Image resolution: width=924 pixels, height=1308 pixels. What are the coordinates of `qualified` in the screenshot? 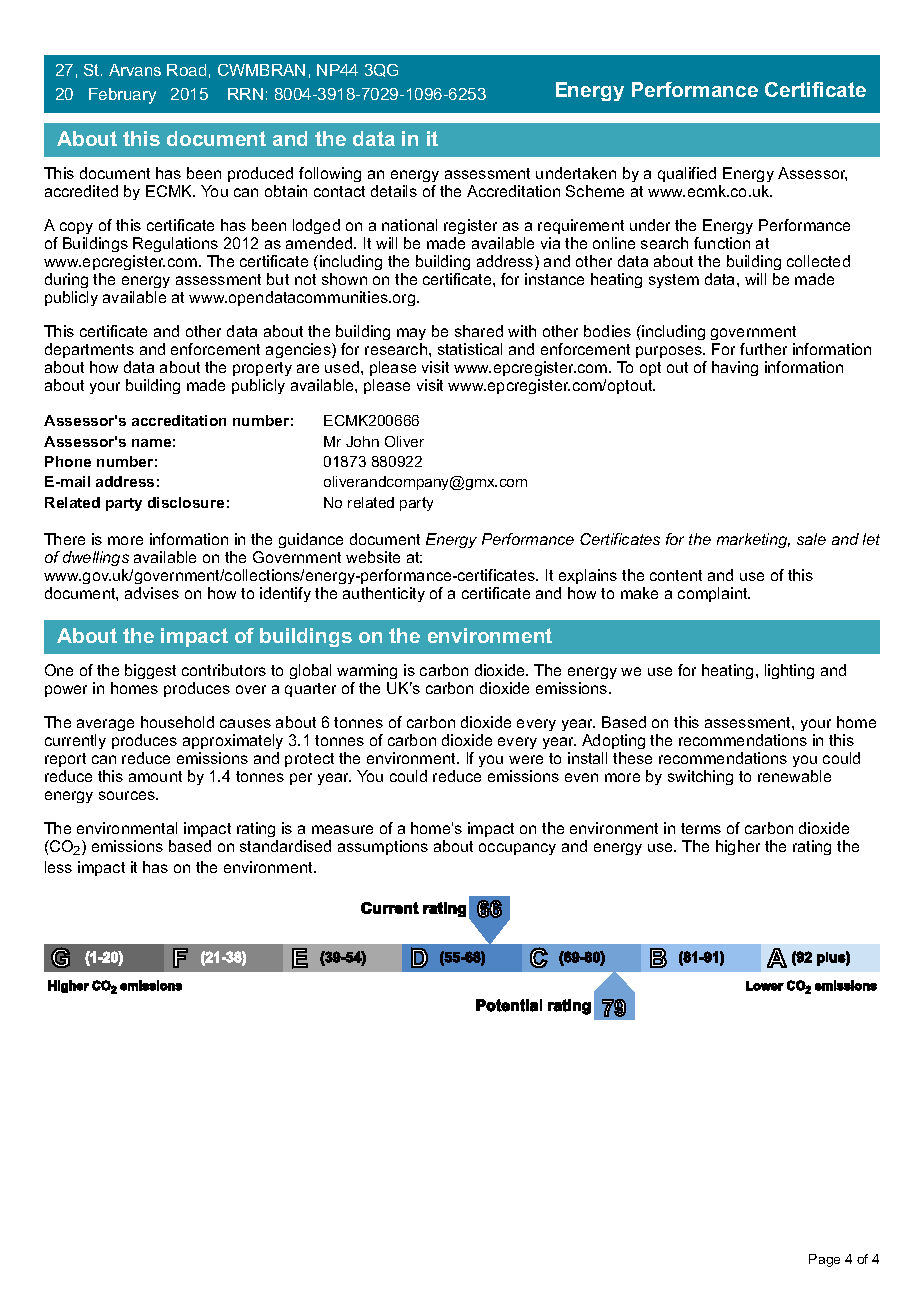 It's located at (687, 174).
